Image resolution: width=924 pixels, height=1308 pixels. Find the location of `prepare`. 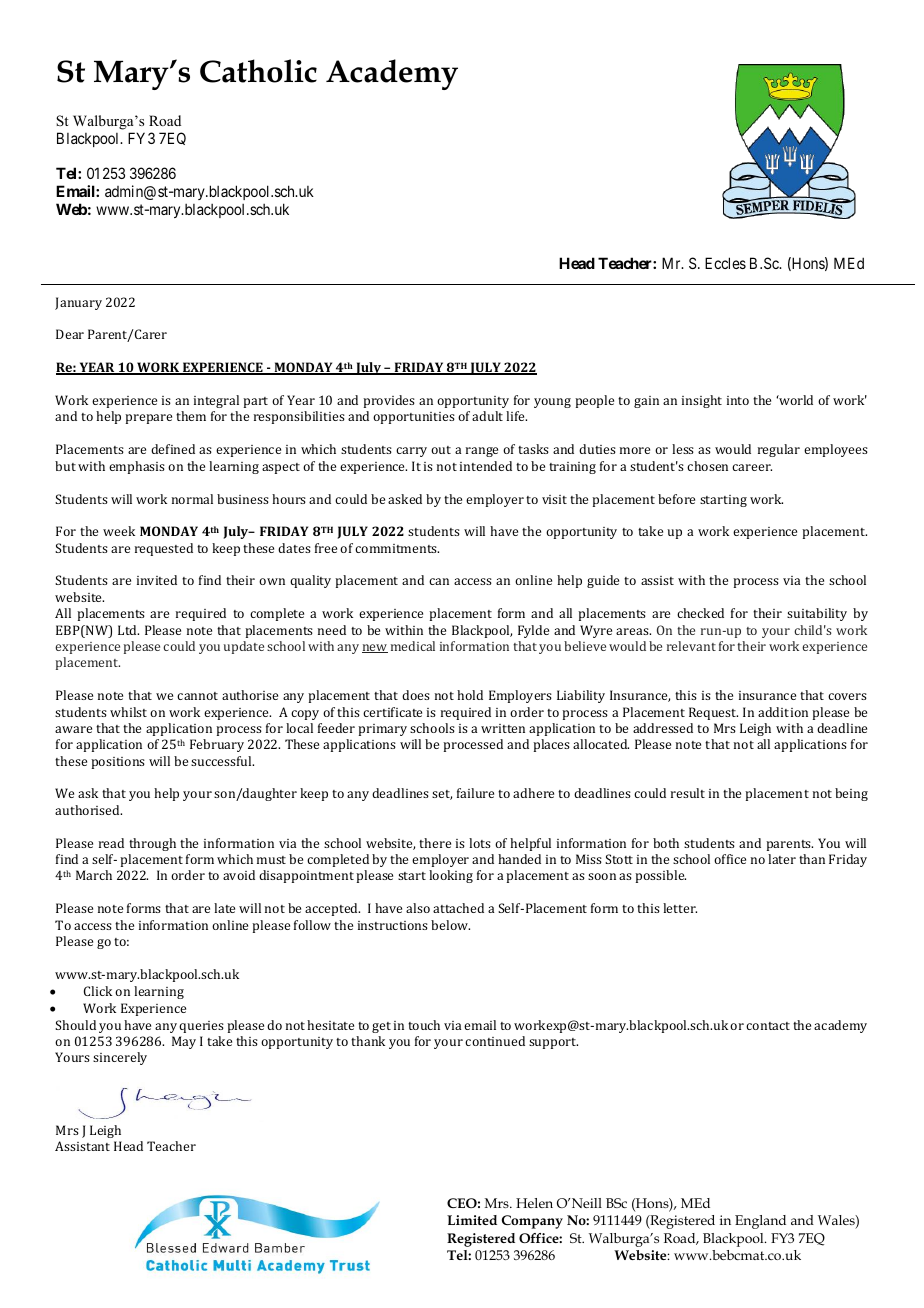

prepare is located at coordinates (148, 419).
